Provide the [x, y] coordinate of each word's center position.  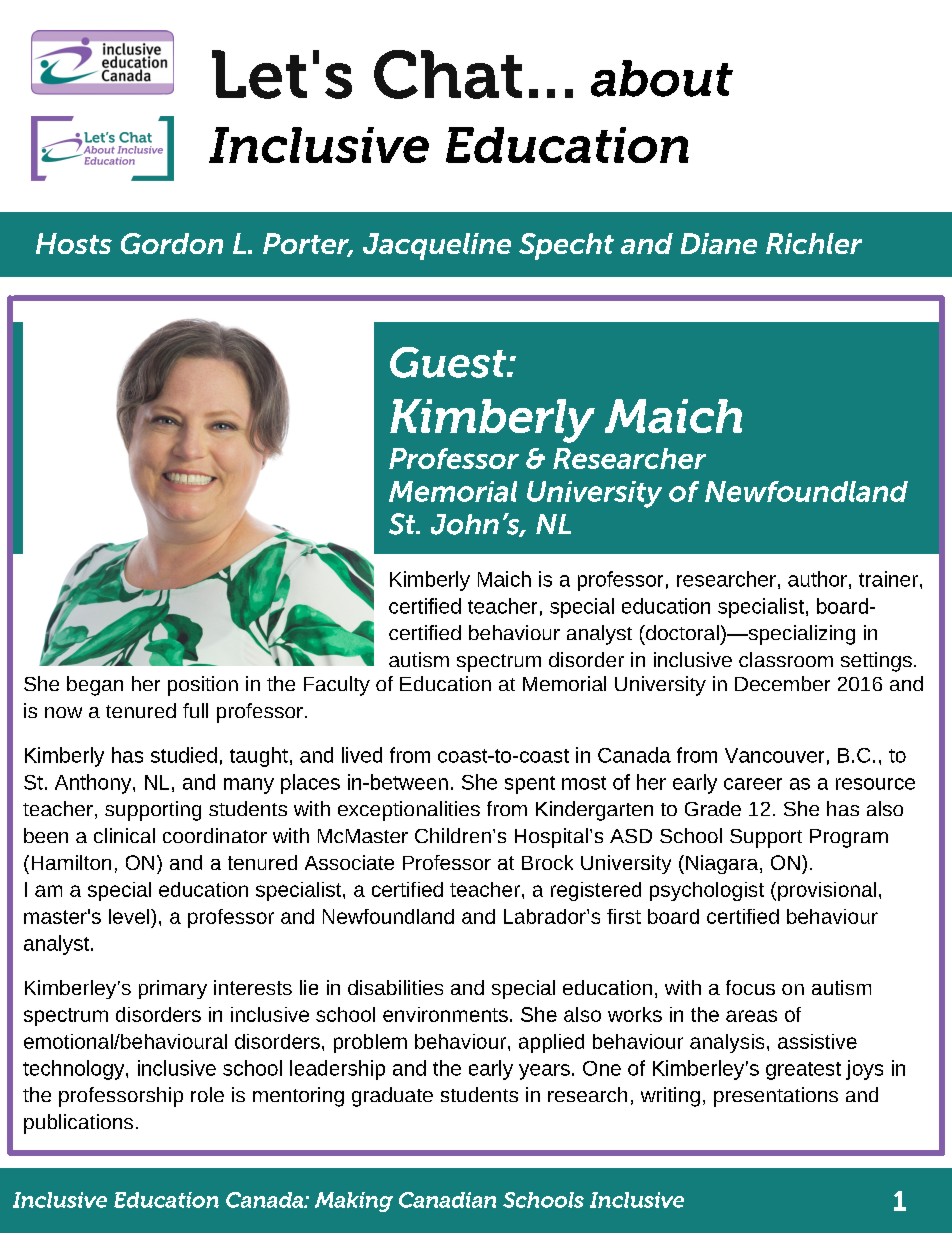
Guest [449, 362]
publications [78, 1124]
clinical [124, 835]
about [662, 78]
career [753, 784]
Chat [448, 74]
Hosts [74, 243]
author [817, 579]
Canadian [447, 1200]
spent [530, 785]
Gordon [172, 243]
